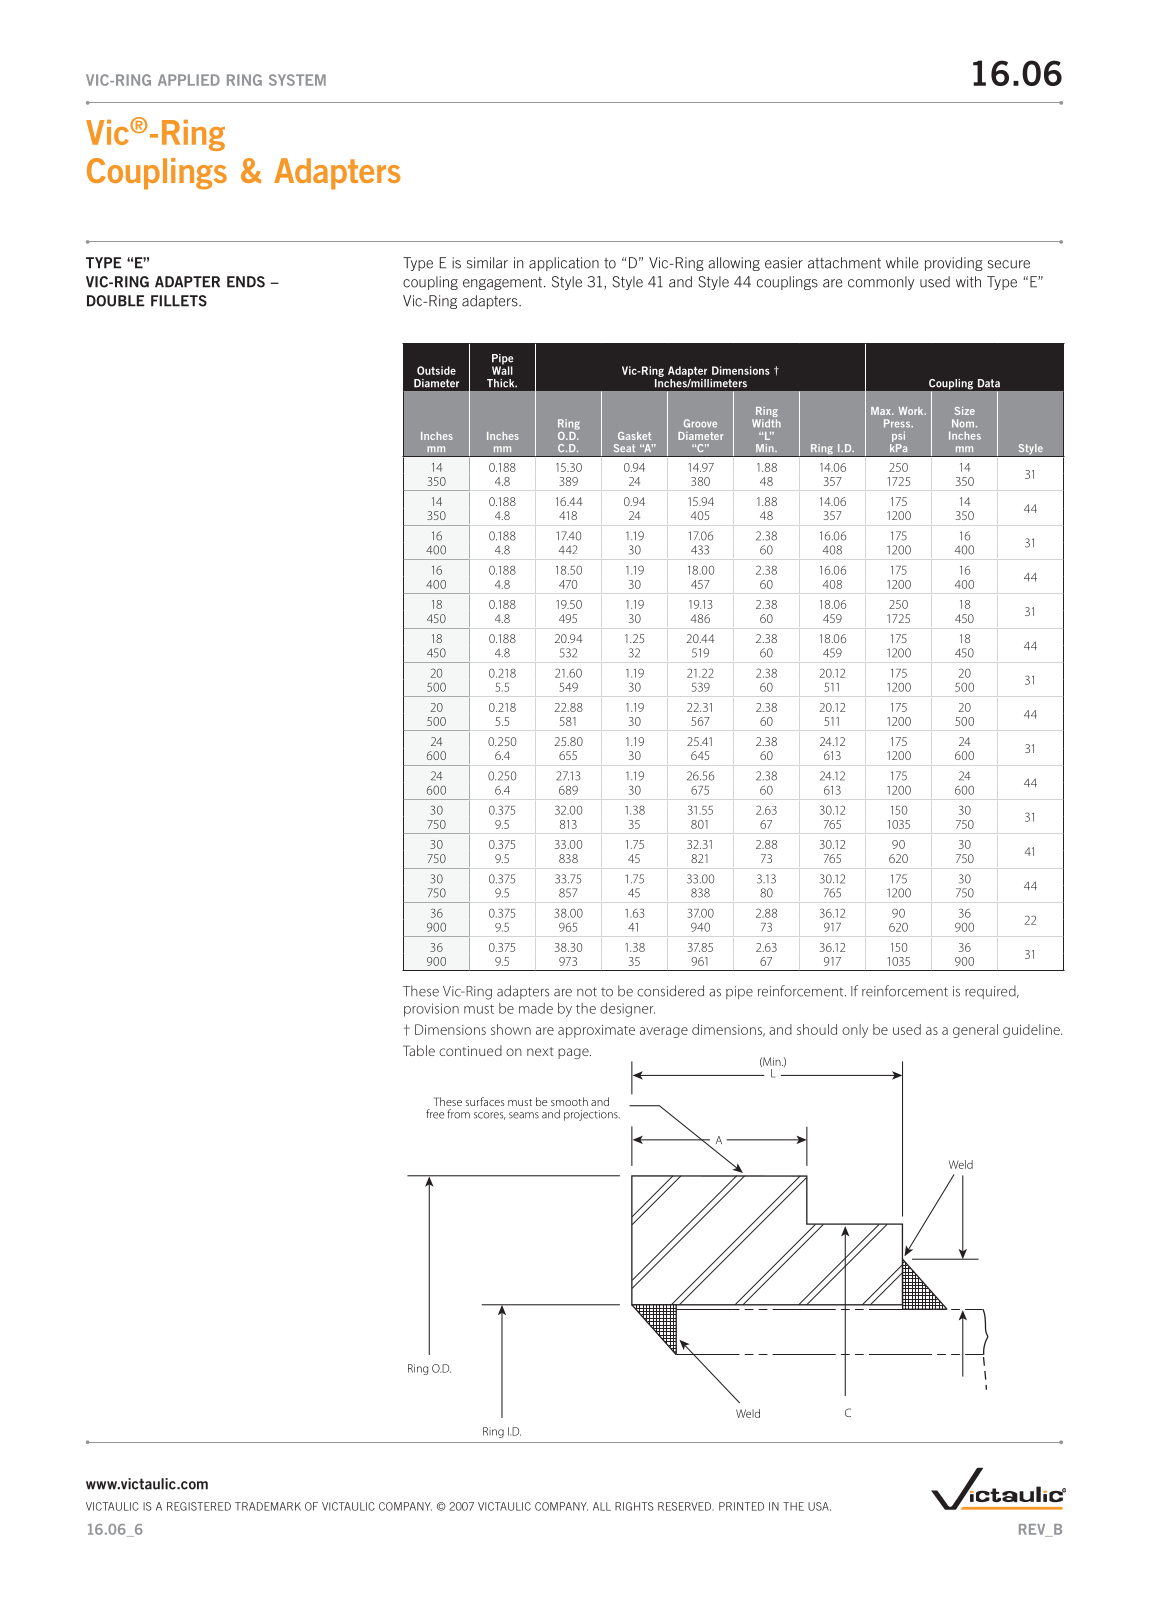 The image size is (1166, 1604). Describe the element at coordinates (634, 436) in the image. I see `Gasket` at that location.
